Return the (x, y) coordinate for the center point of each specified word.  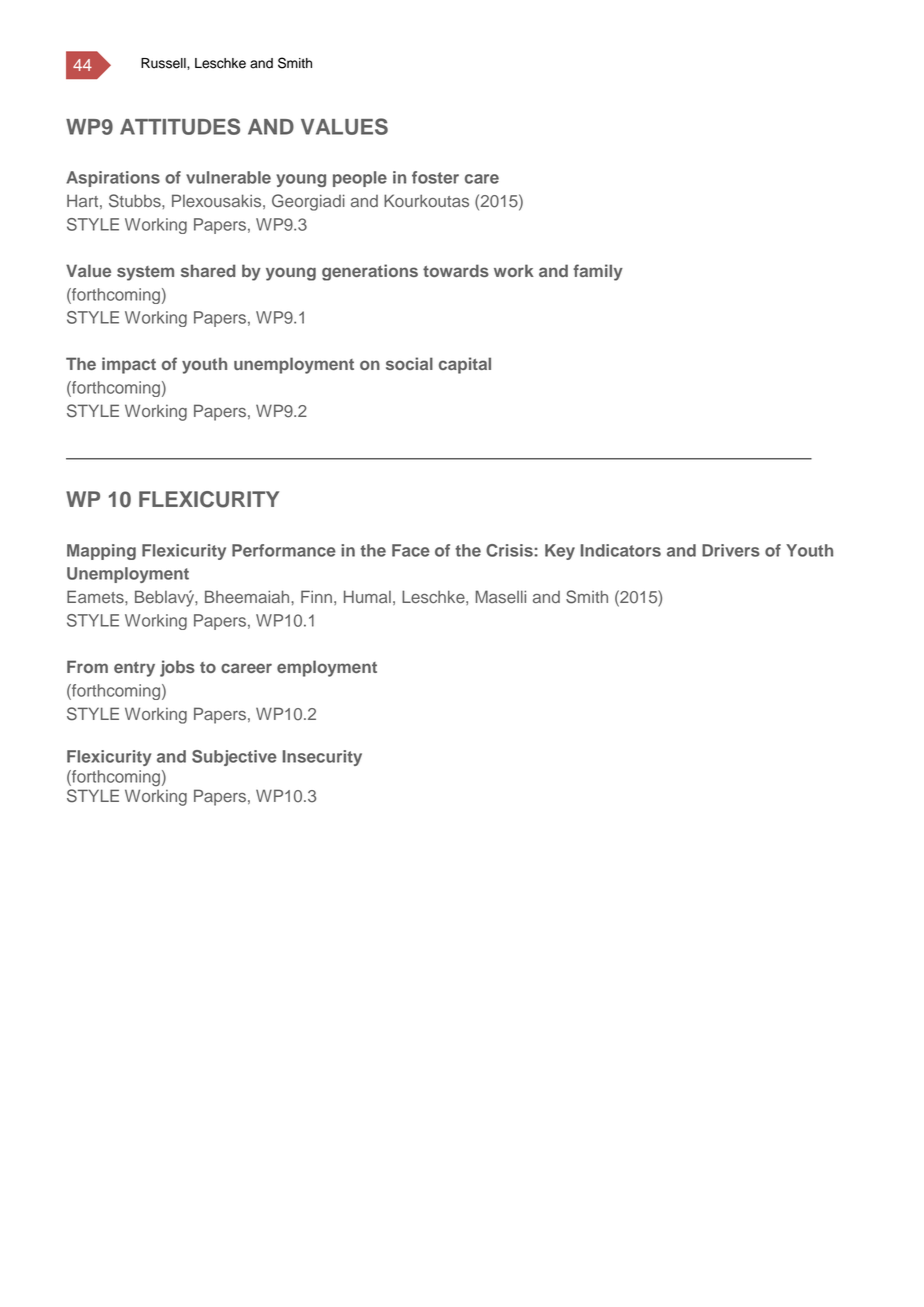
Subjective (234, 758)
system (145, 273)
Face (411, 550)
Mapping (101, 552)
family (598, 272)
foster (435, 177)
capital (465, 365)
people (360, 179)
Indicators (621, 550)
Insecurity (322, 758)
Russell (164, 63)
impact (129, 365)
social (409, 363)
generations (370, 272)
